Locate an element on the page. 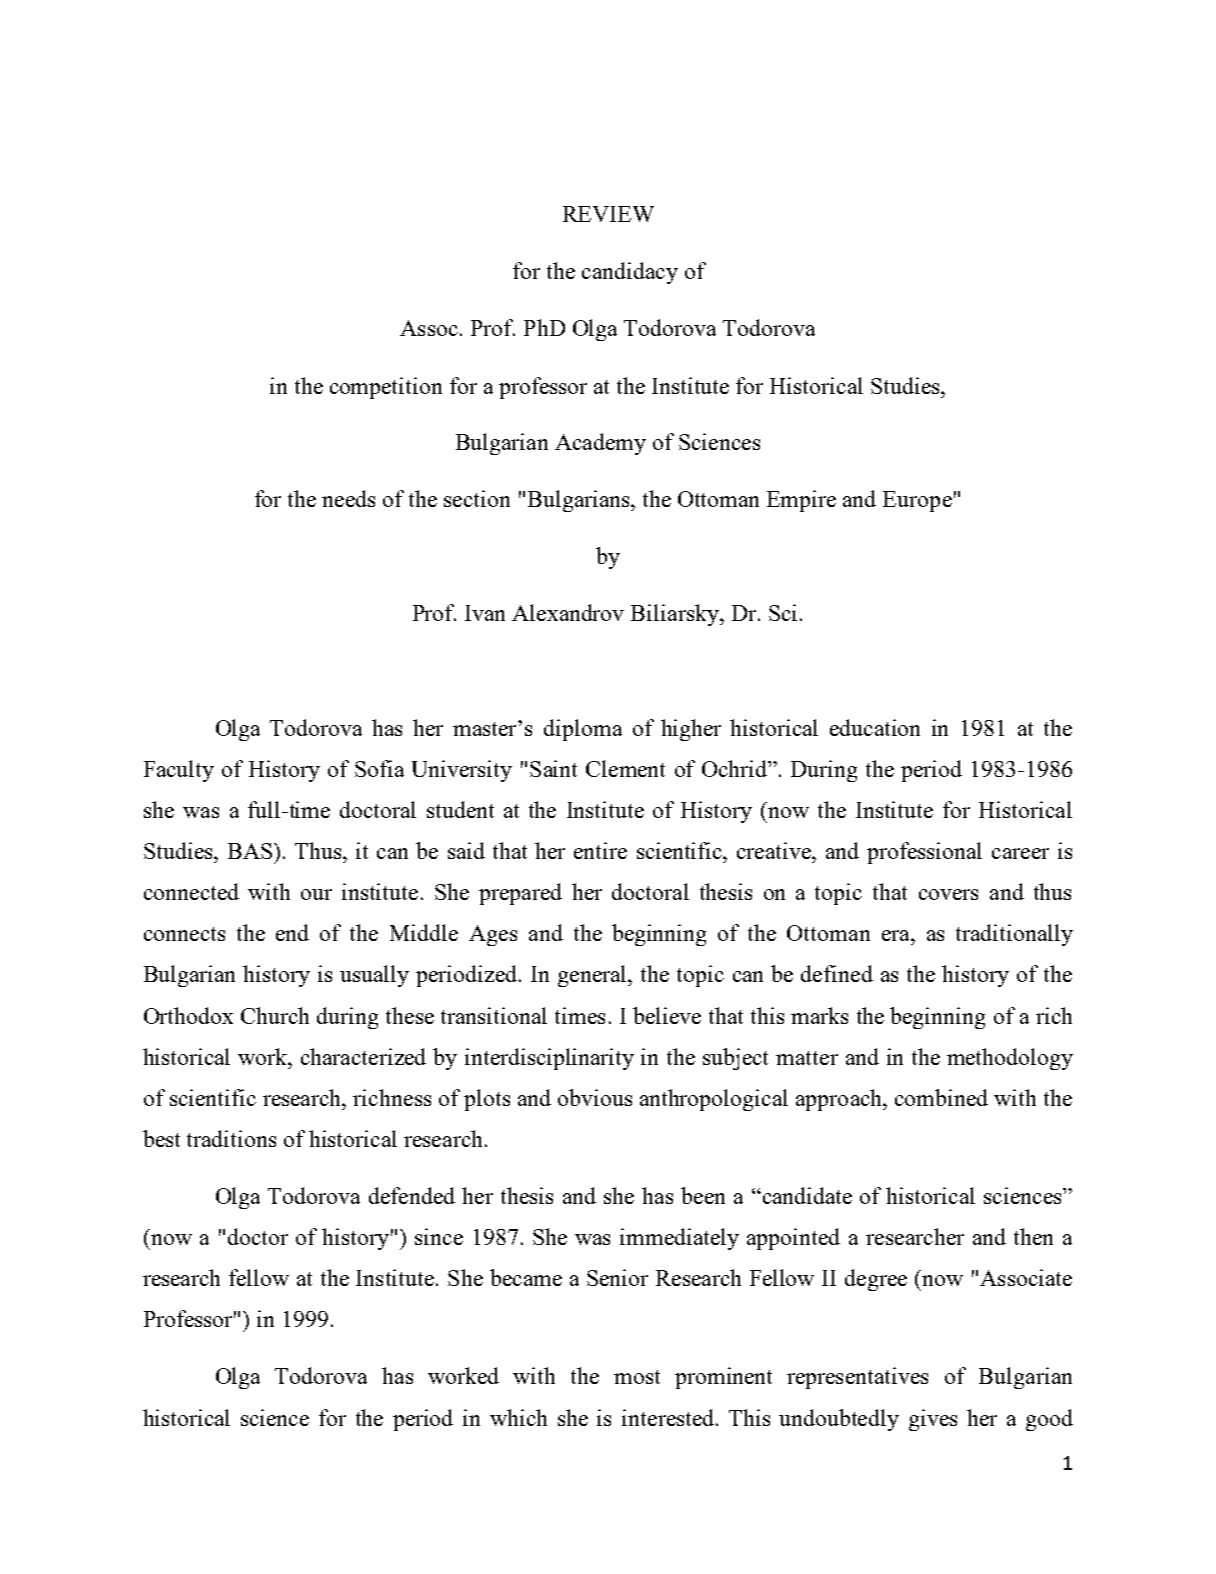  combined is located at coordinates (941, 1097).
